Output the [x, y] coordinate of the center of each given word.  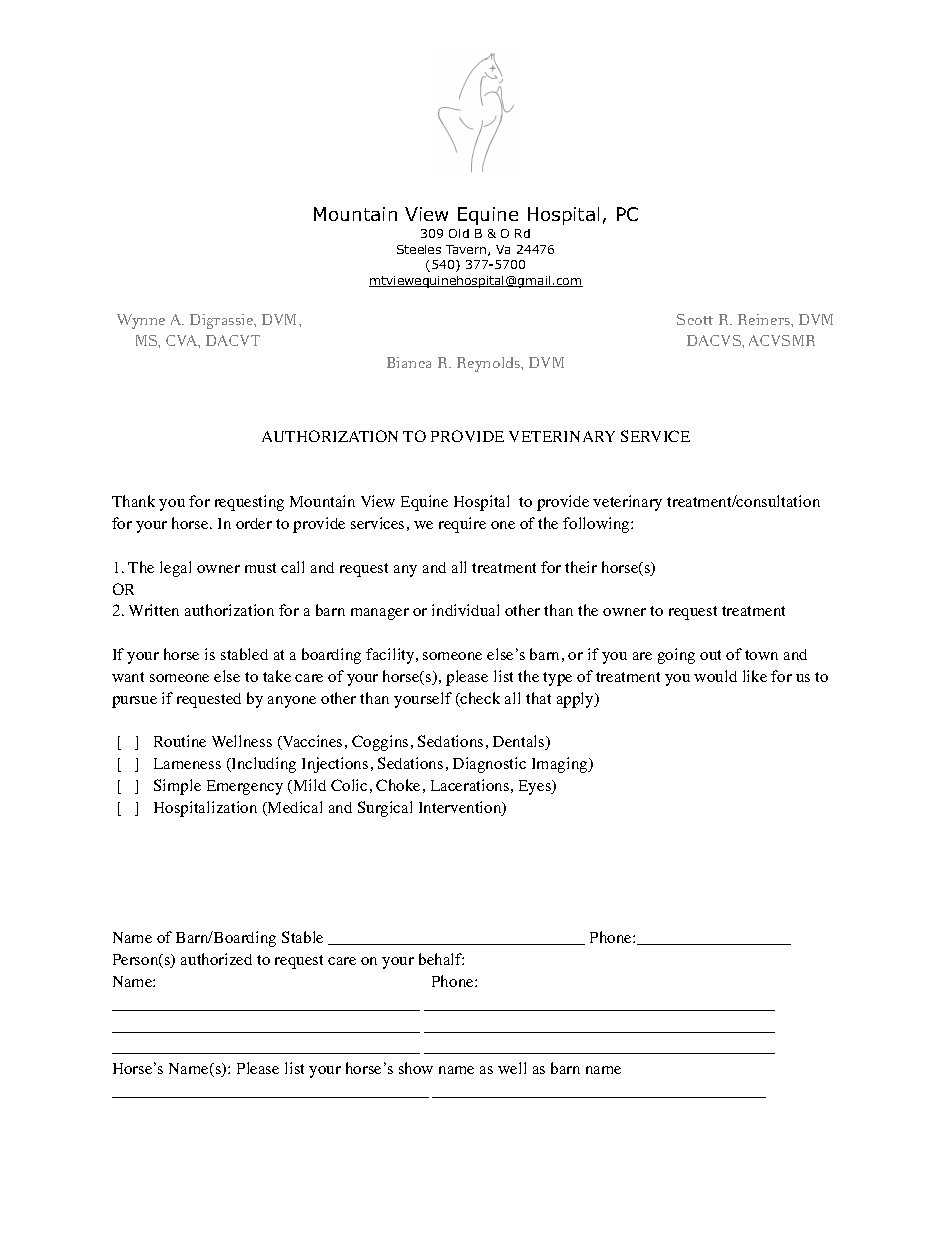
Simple [177, 787]
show [416, 1068]
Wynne [141, 321]
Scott [695, 319]
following [597, 525]
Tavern [467, 250]
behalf [441, 959]
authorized [216, 959]
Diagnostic [489, 765]
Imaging [561, 765]
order [254, 523]
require [462, 525]
